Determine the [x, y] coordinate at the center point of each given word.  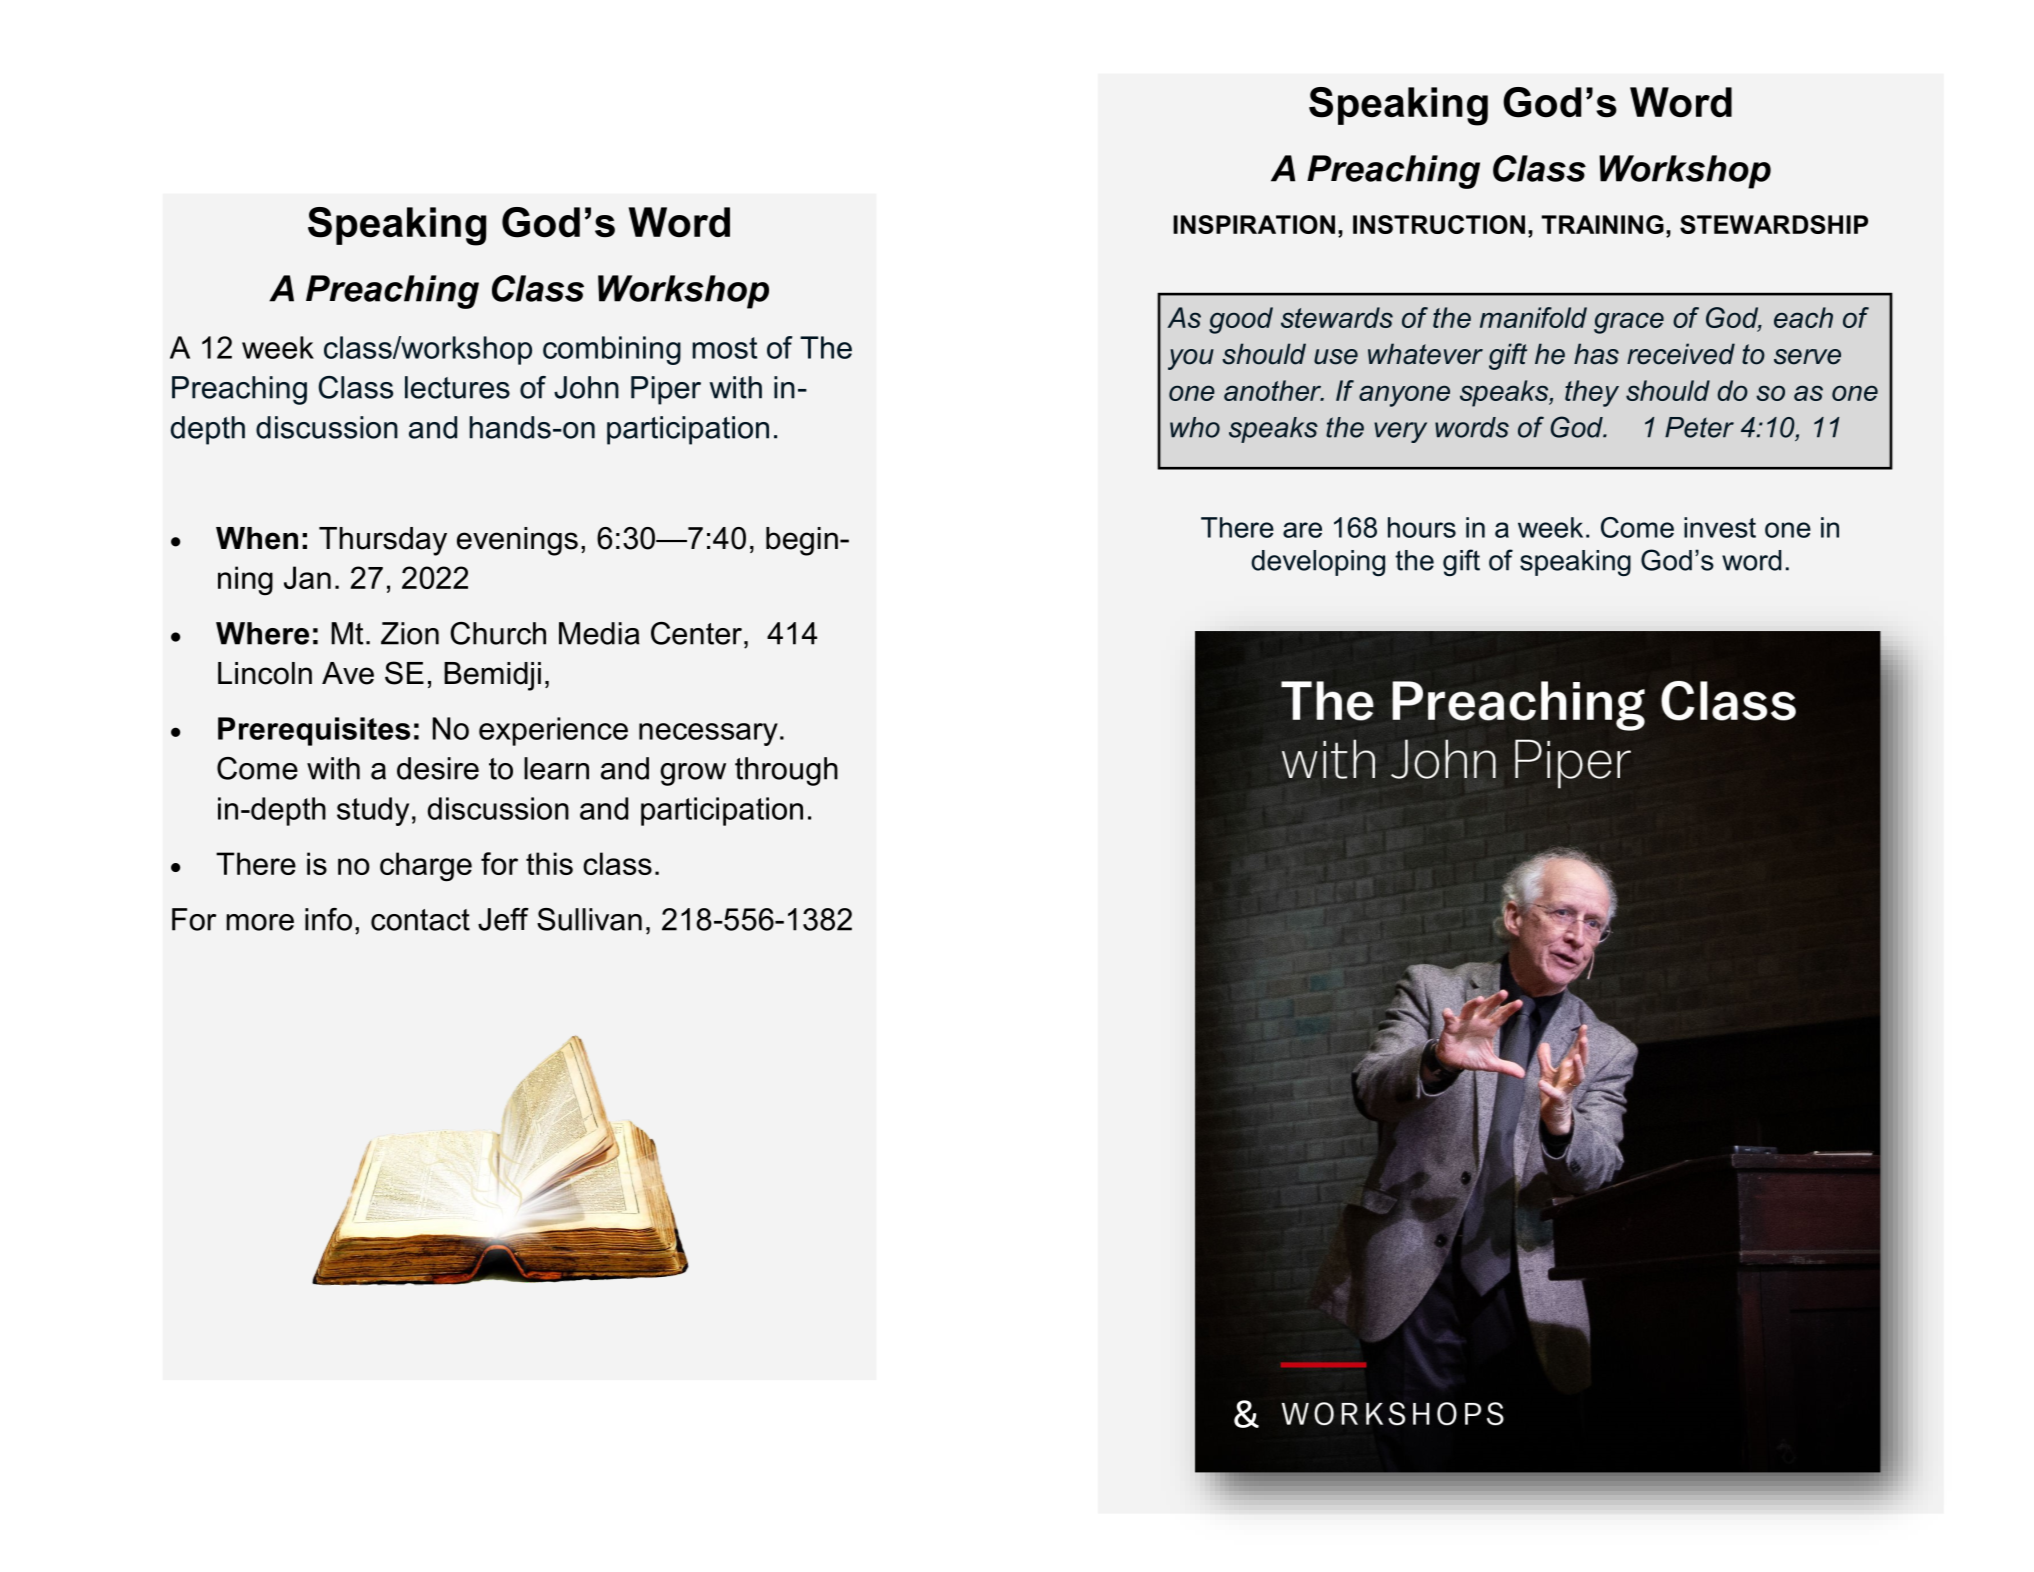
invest [1720, 527]
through [786, 771]
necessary [708, 734]
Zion [410, 633]
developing [1318, 563]
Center [698, 633]
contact [420, 920]
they [1592, 393]
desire [438, 768]
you [1191, 359]
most [724, 348]
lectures [457, 387]
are [1302, 530]
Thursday [383, 541]
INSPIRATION [1254, 224]
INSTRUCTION [1439, 224]
